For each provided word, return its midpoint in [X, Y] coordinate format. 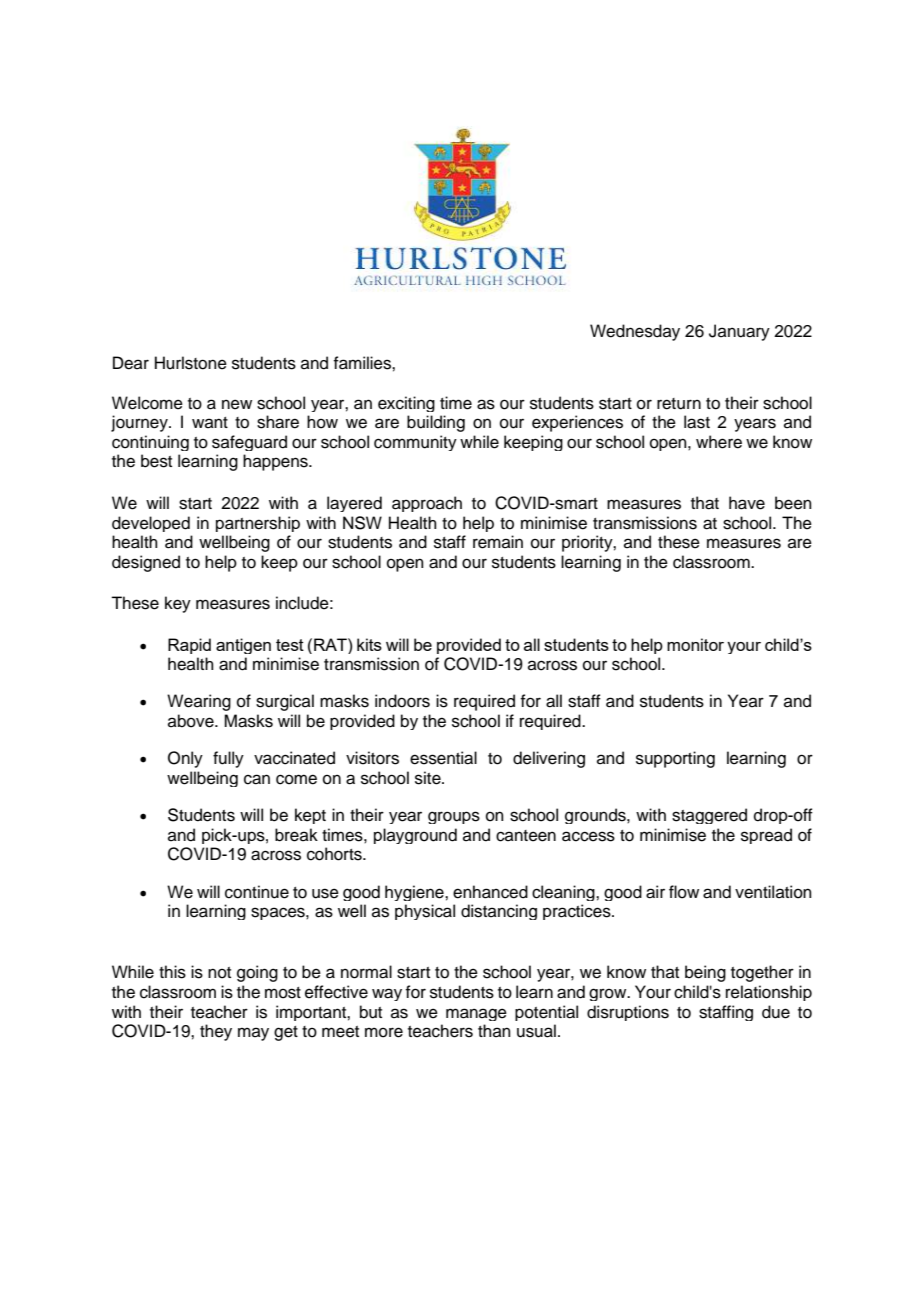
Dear [131, 363]
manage [476, 1014]
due [776, 1012]
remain [498, 542]
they [216, 1032]
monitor [695, 644]
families [363, 363]
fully [228, 759]
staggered [709, 816]
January [739, 332]
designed [146, 563]
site [429, 778]
